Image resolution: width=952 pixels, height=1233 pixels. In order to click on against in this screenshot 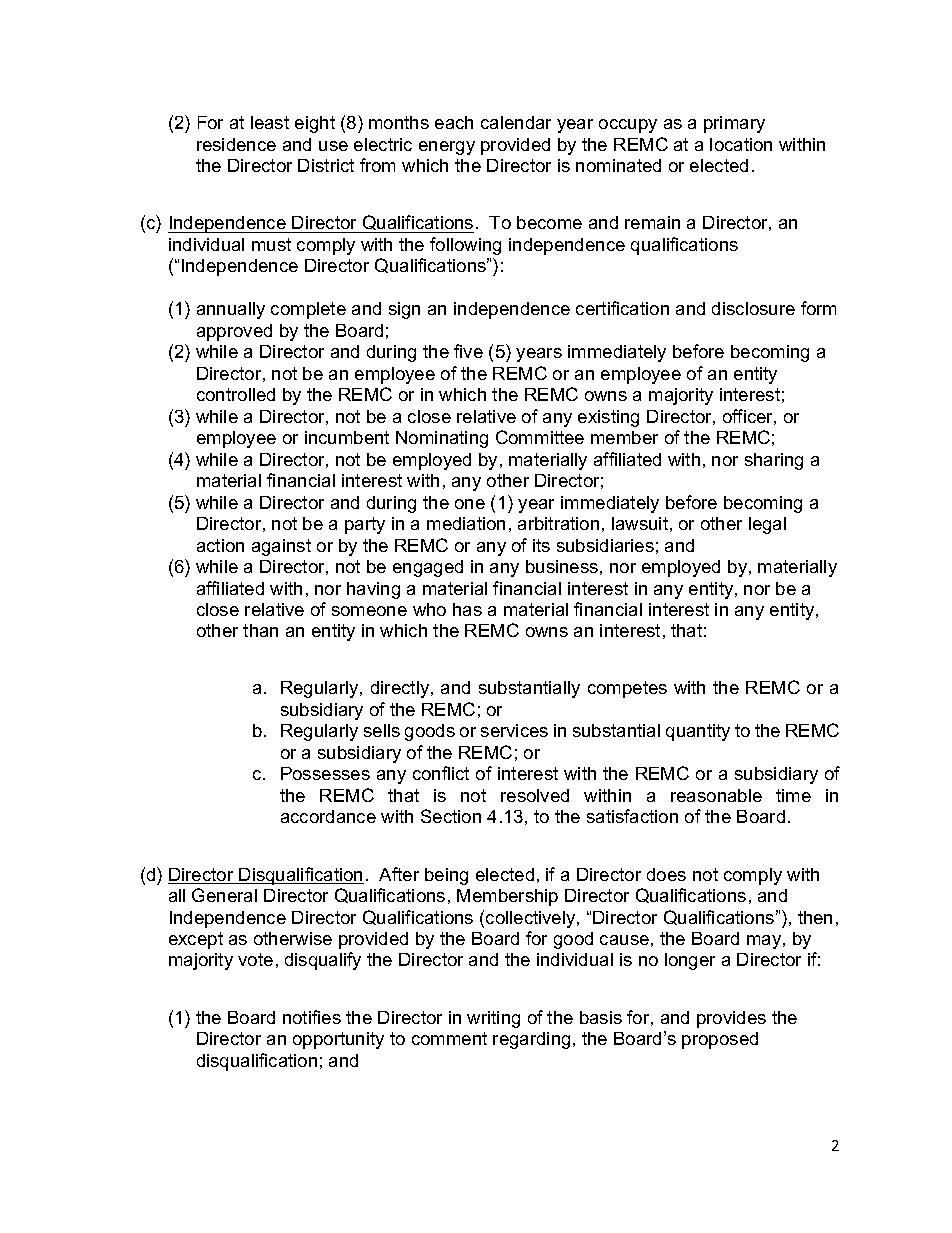, I will do `click(281, 547)`.
